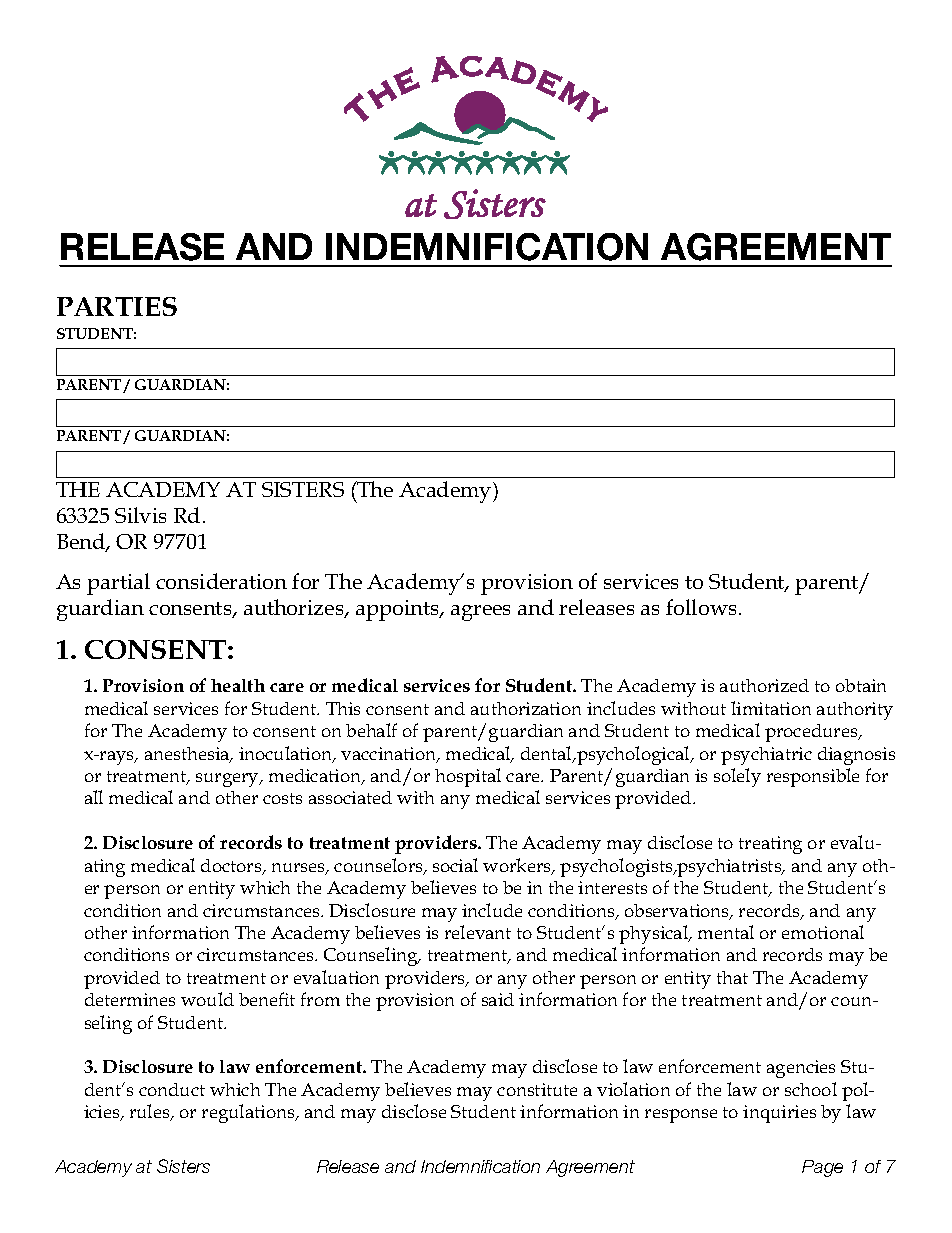 The height and width of the document is (1233, 952). I want to click on health, so click(238, 685).
